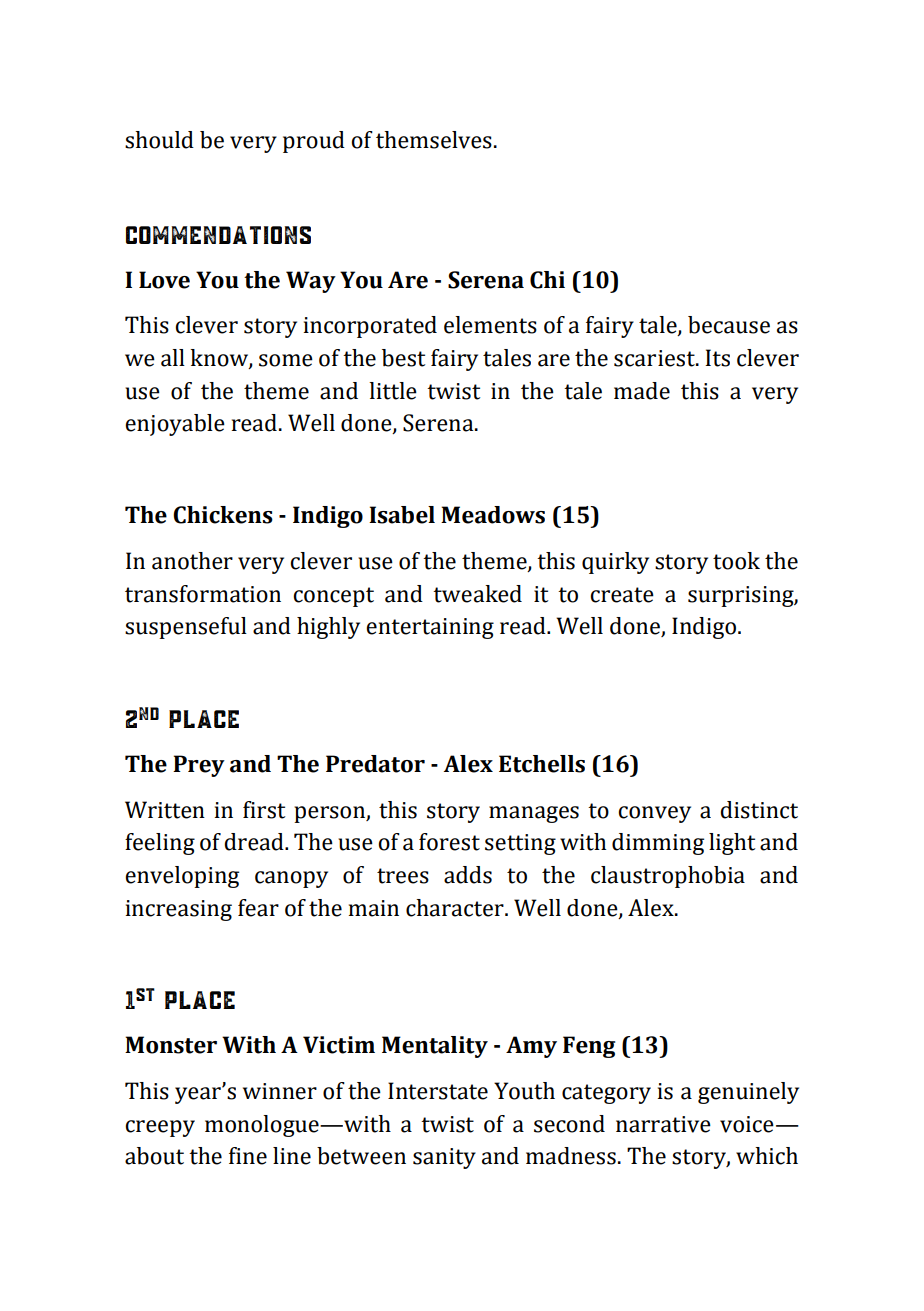 This screenshot has width=924, height=1311. What do you see at coordinates (173, 358) in the screenshot?
I see `all` at bounding box center [173, 358].
